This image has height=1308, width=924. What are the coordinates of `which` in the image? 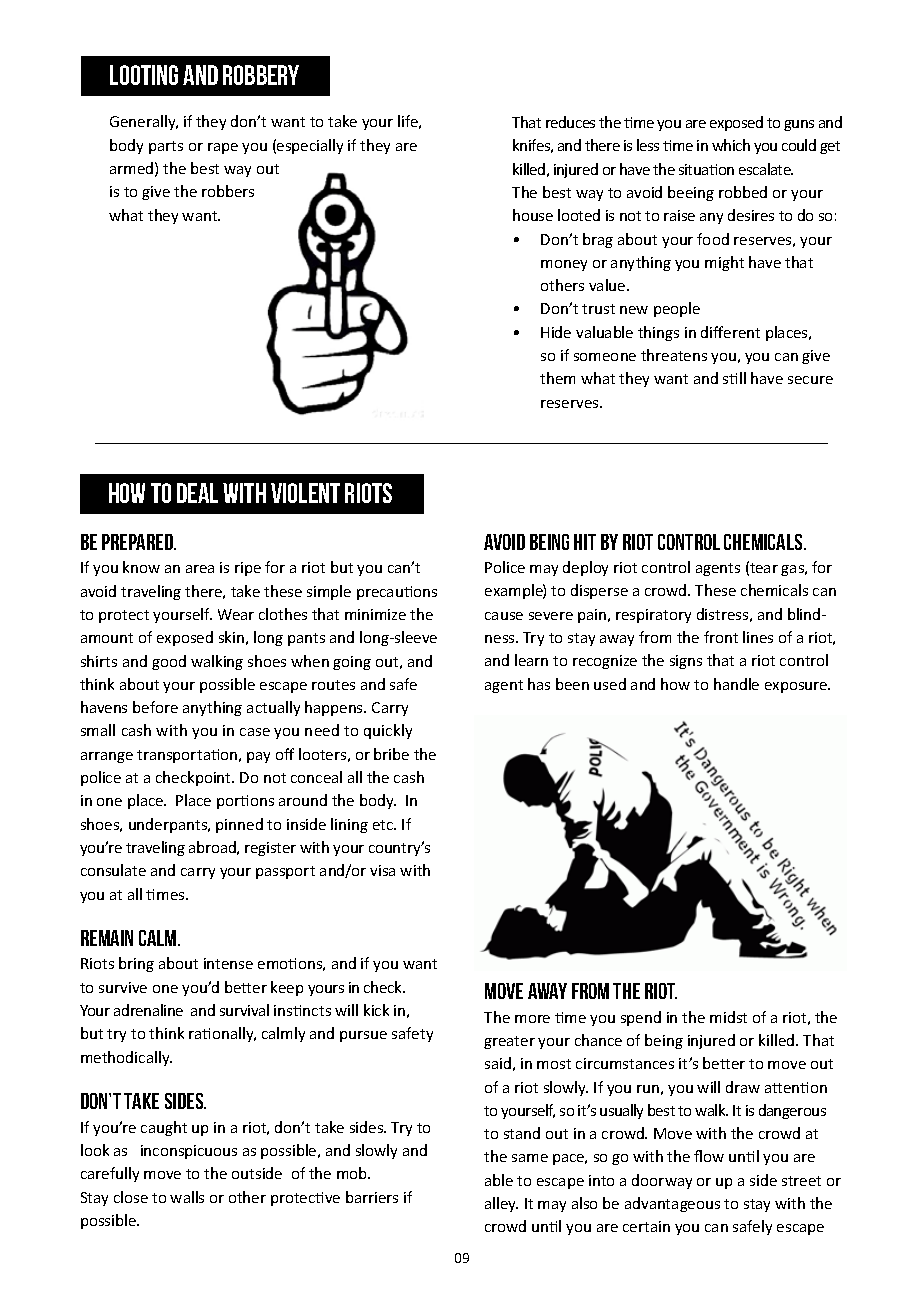 It's located at (731, 145).
